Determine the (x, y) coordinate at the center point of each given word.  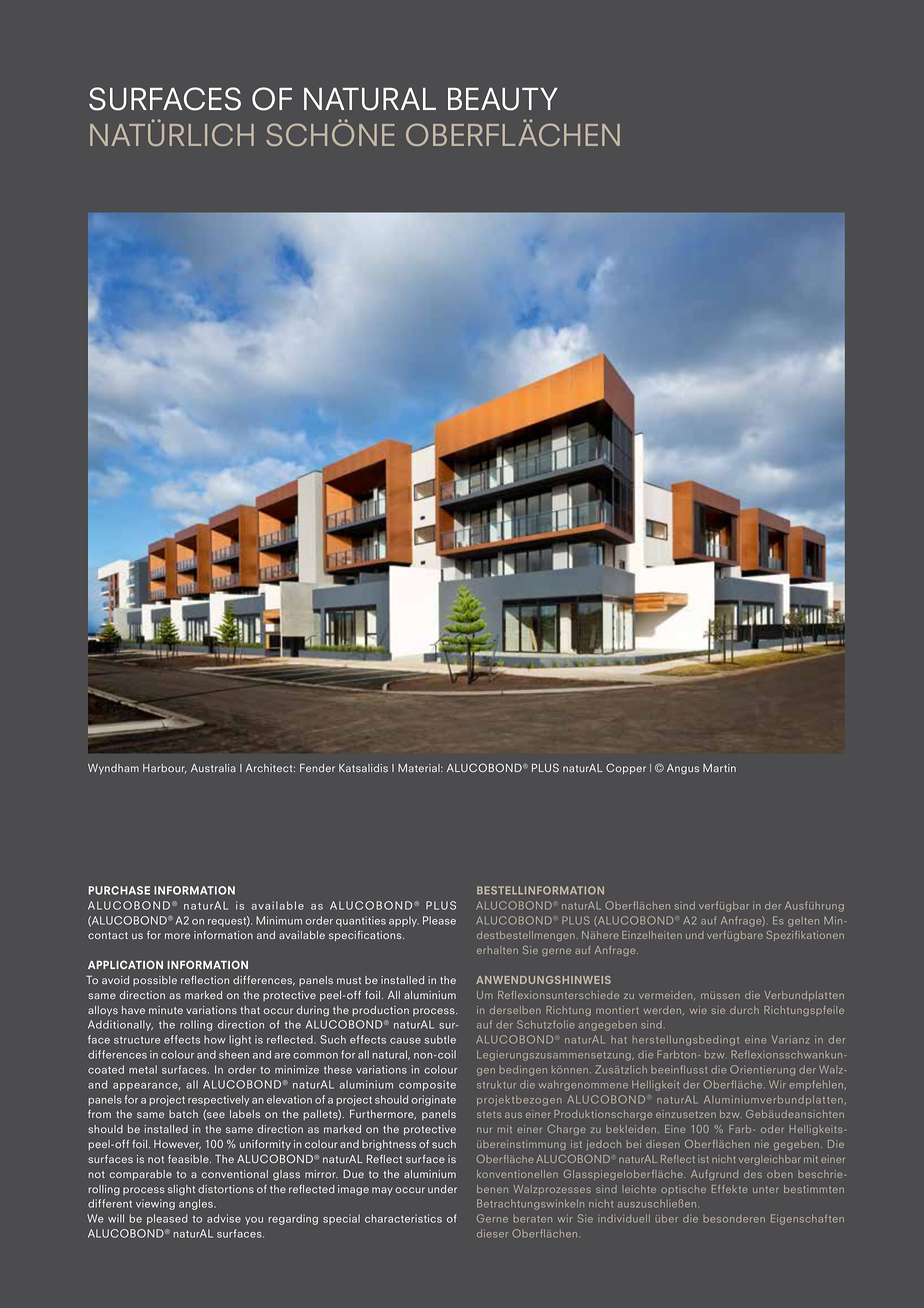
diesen (663, 1144)
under (442, 1189)
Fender (317, 767)
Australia (213, 768)
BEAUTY (503, 99)
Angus (683, 769)
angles (197, 1204)
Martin (719, 768)
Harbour (165, 769)
